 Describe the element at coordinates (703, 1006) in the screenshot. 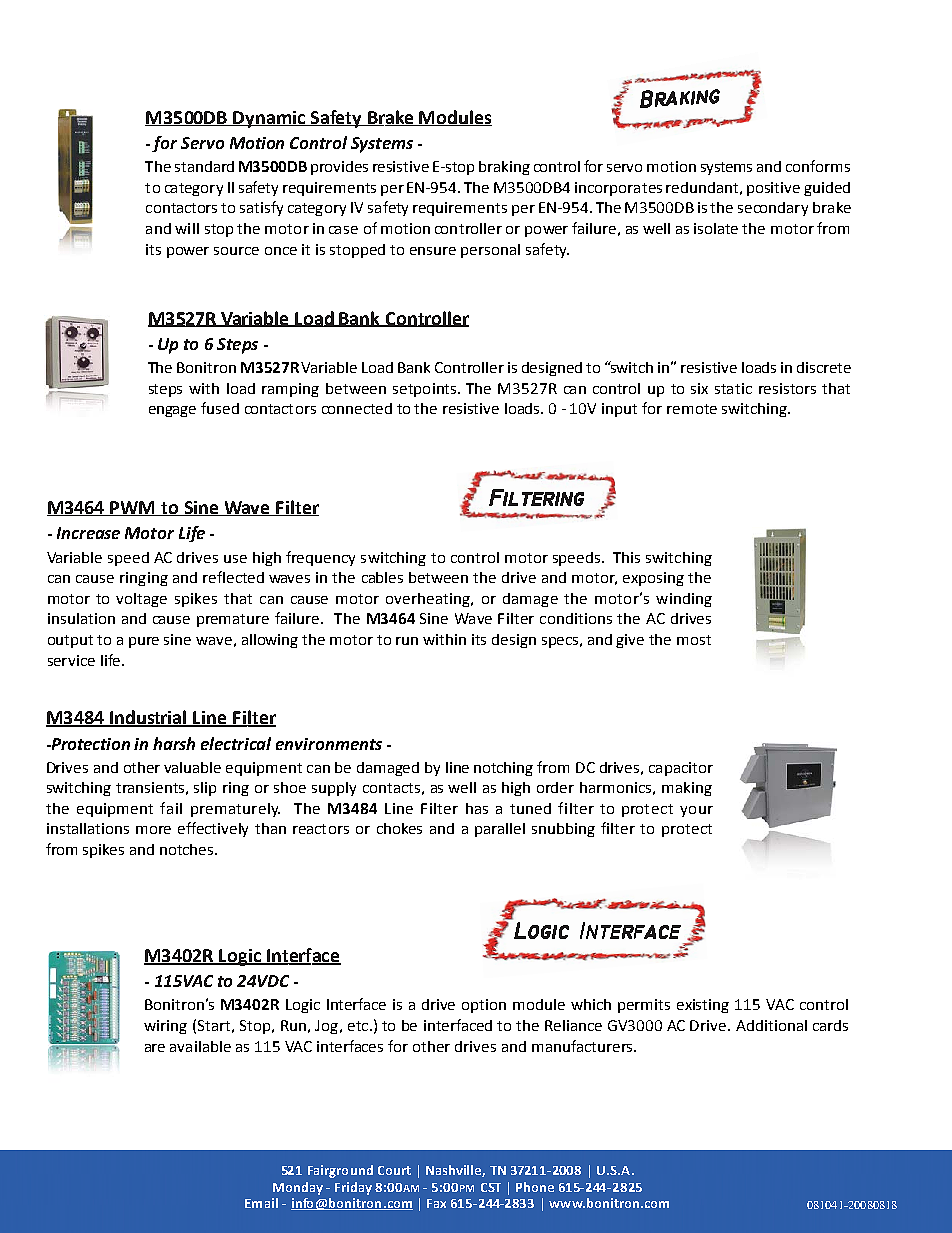

I see `existing` at that location.
